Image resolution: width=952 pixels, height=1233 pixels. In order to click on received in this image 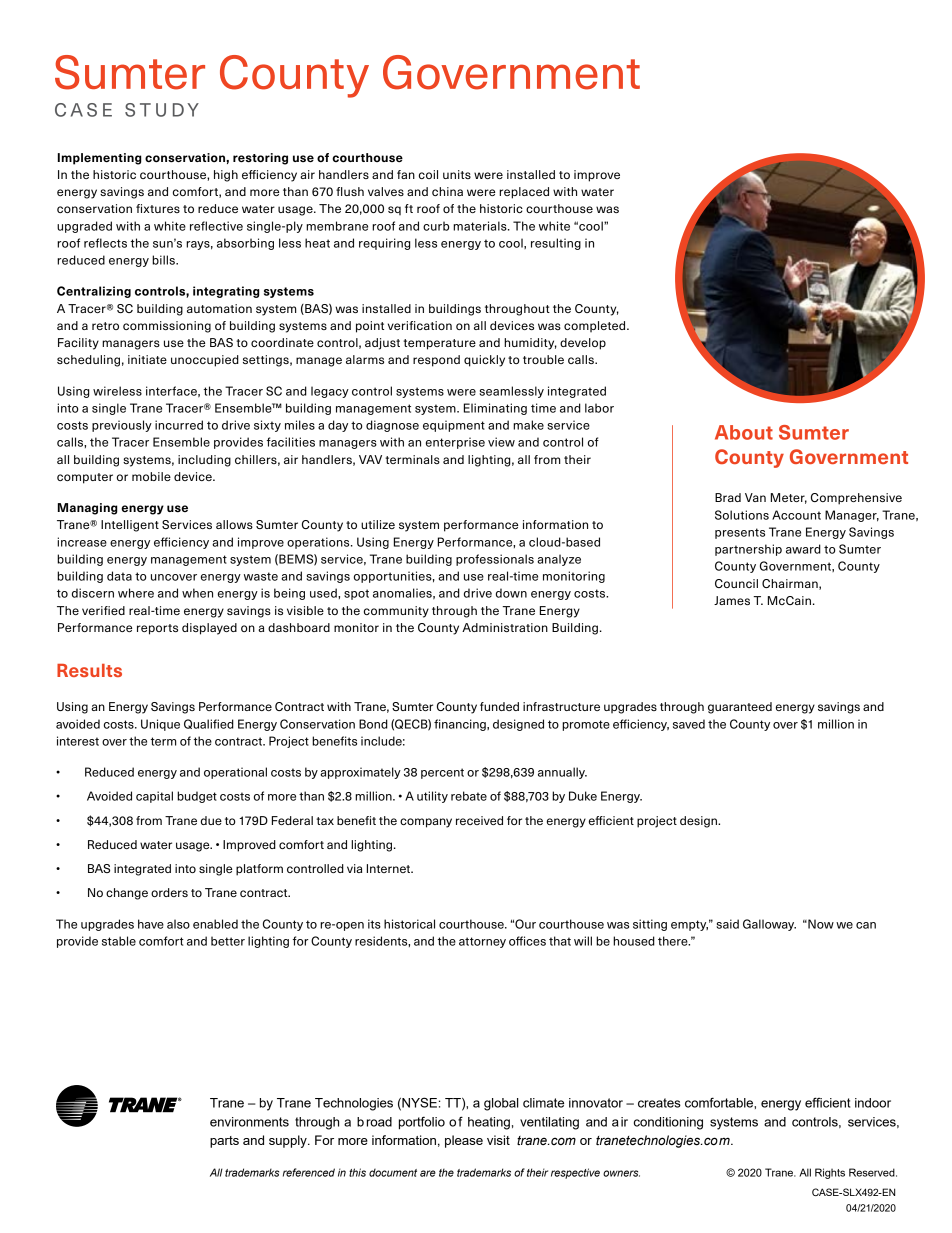, I will do `click(479, 820)`.
